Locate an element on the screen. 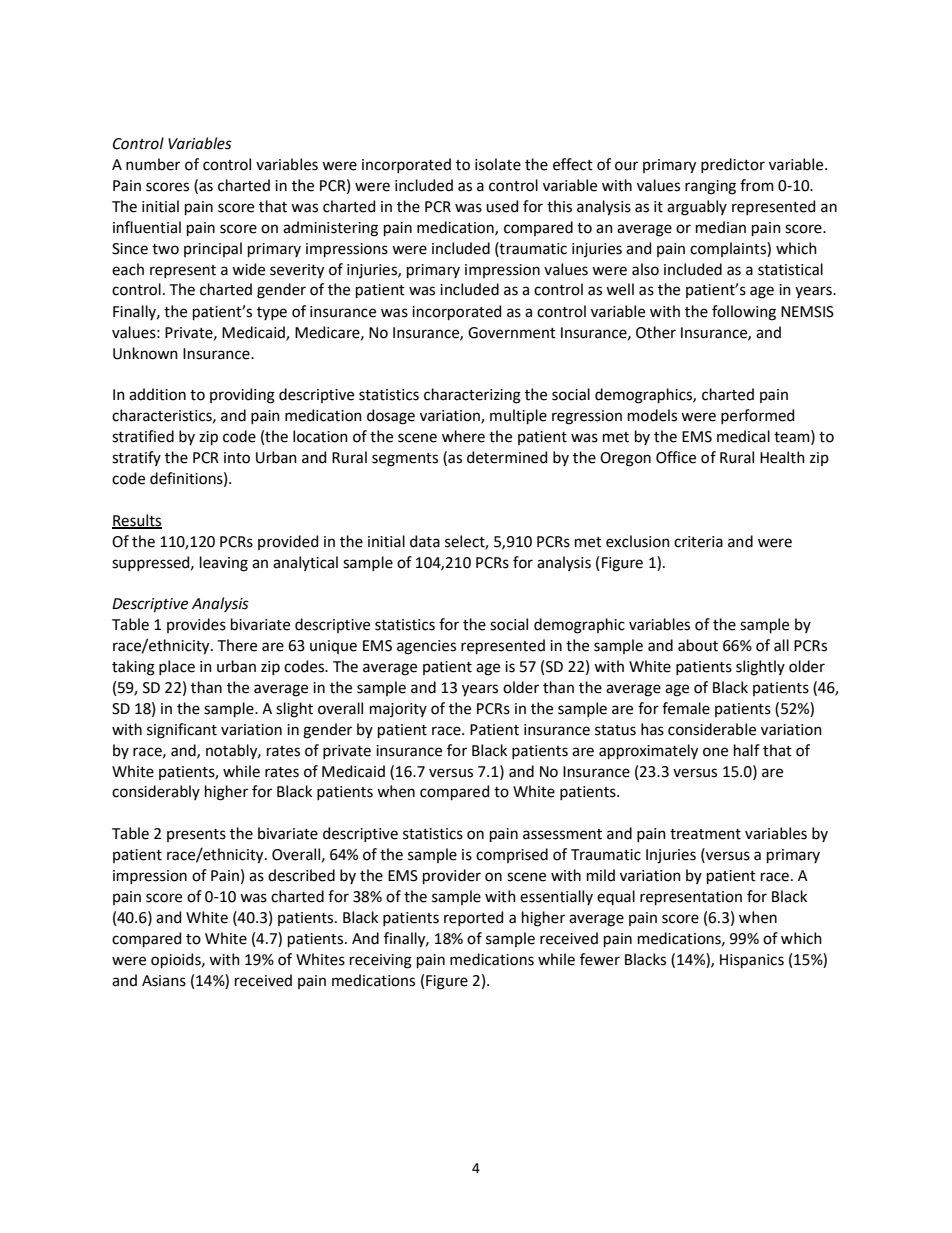 Image resolution: width=952 pixels, height=1233 pixels. number is located at coordinates (153, 164).
